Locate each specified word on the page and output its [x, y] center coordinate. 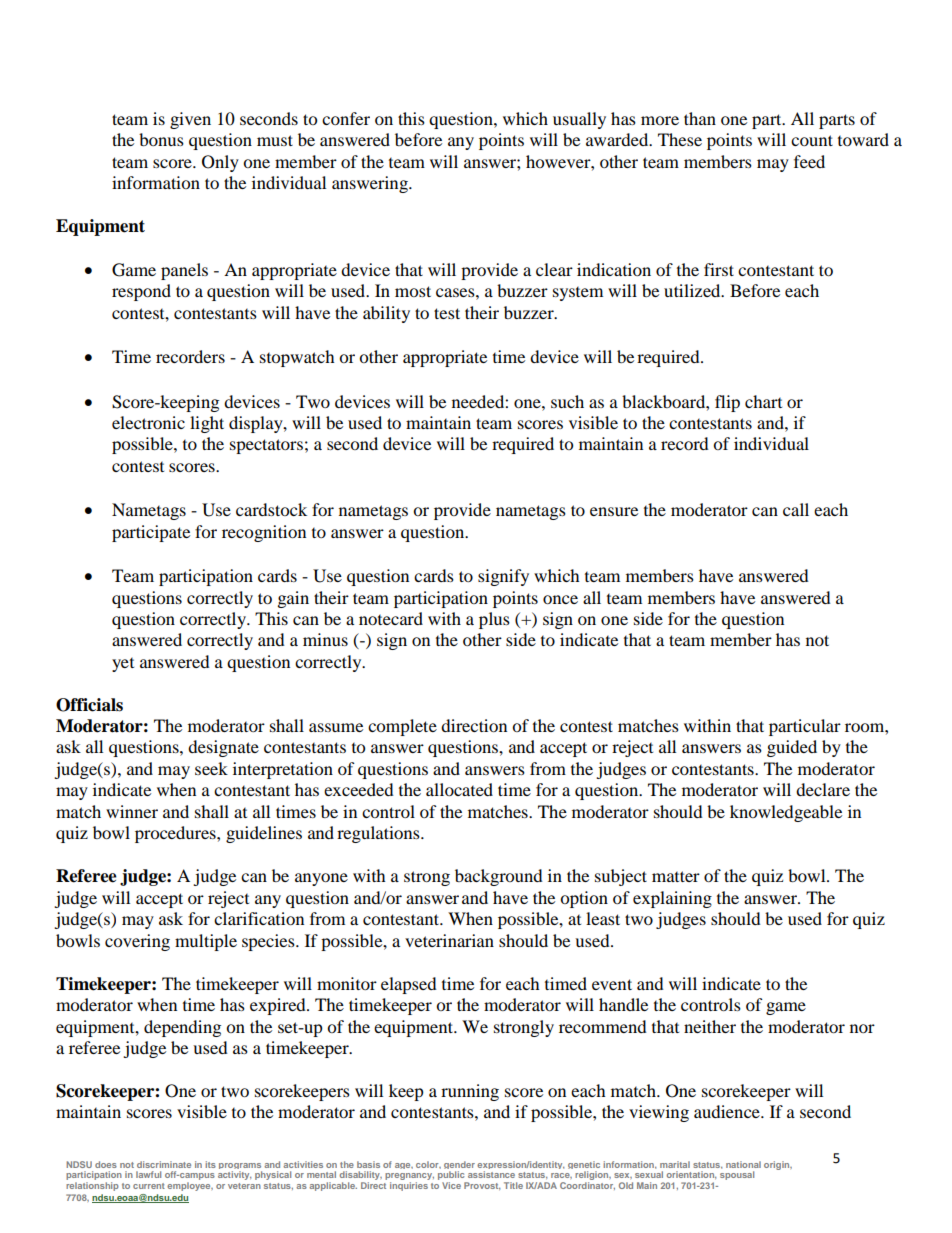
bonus [161, 139]
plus [494, 620]
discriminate [164, 1164]
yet [123, 665]
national [743, 1164]
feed [809, 161]
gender [459, 1166]
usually [579, 120]
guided [792, 748]
